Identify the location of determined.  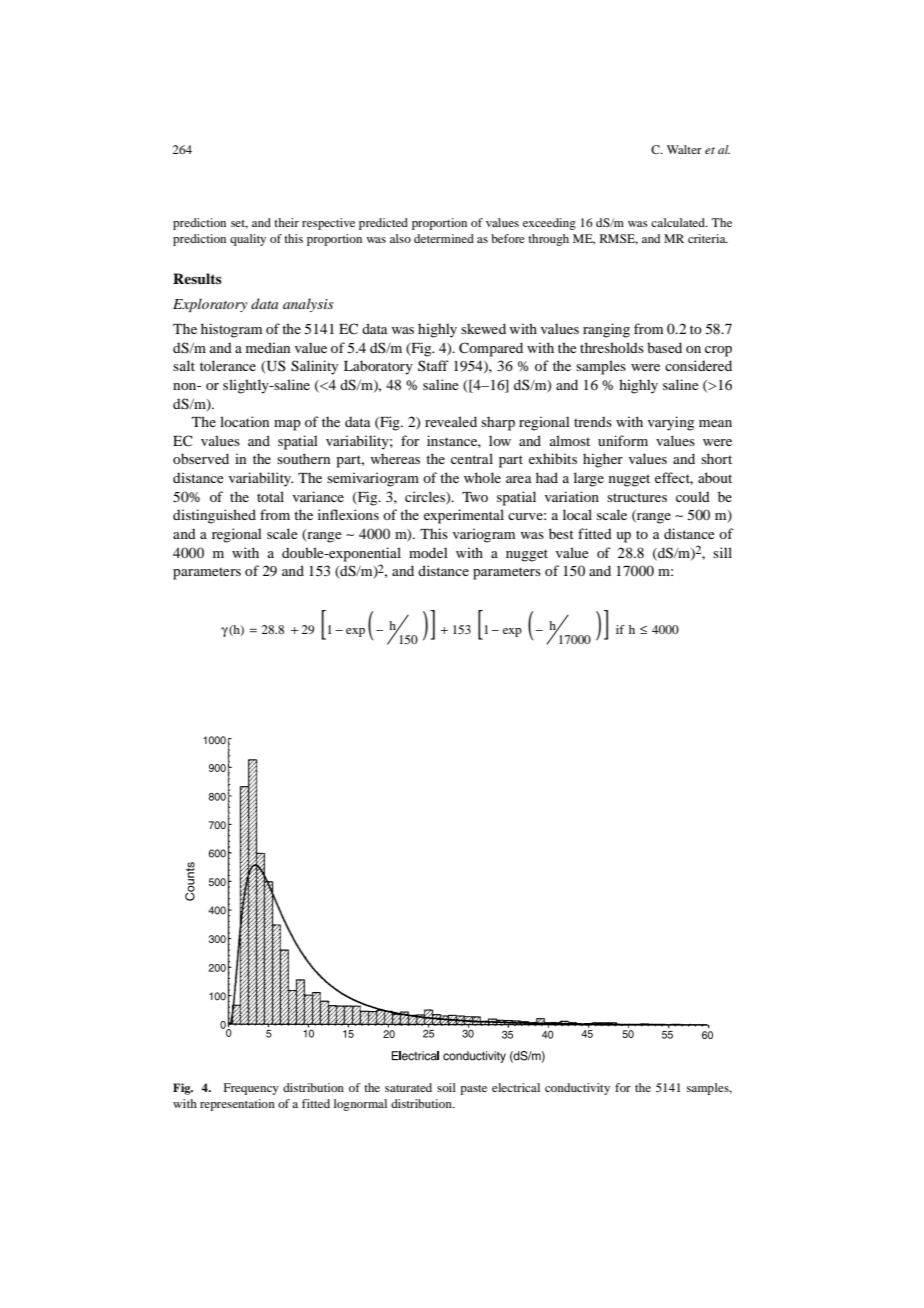
(444, 238).
